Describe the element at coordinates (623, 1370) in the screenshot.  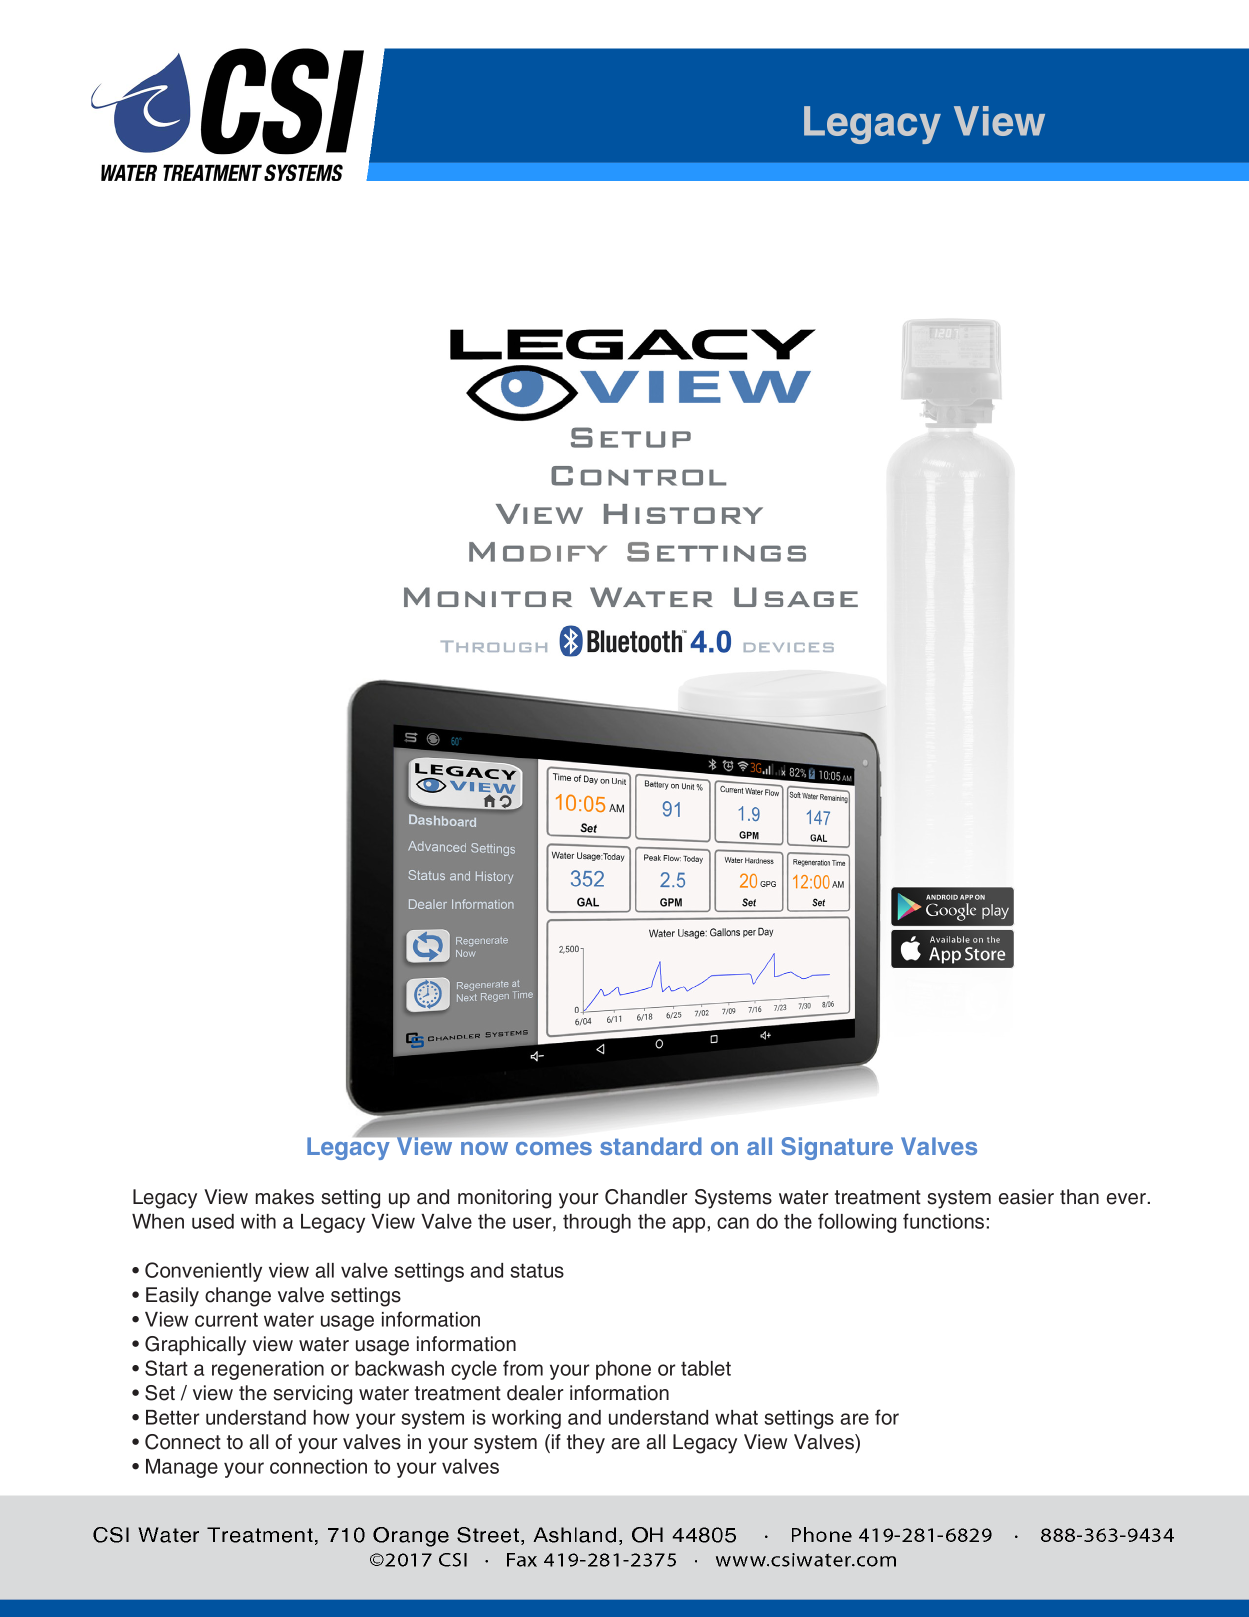
I see `phone` at that location.
